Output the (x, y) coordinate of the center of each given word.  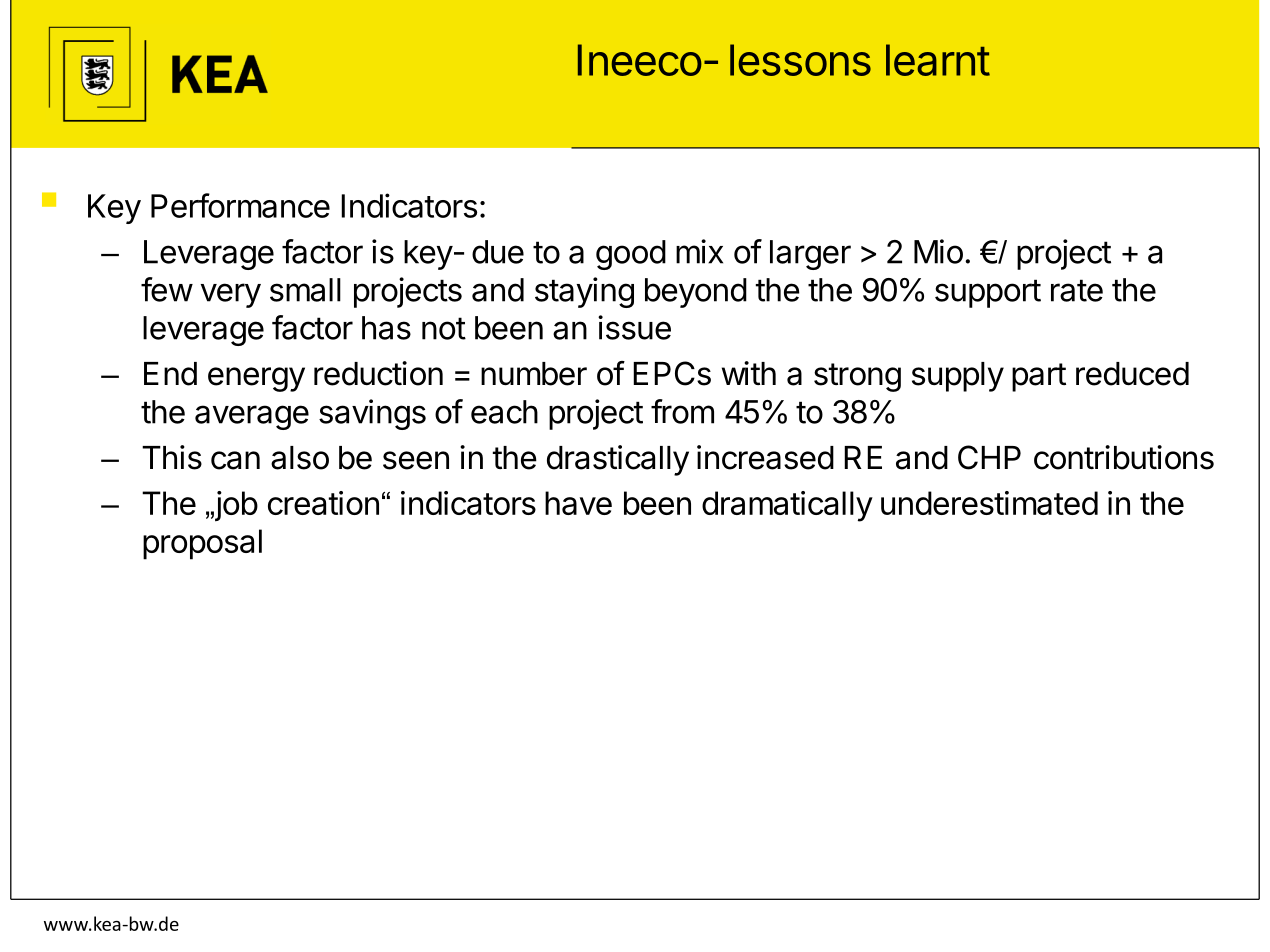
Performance (240, 205)
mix (699, 251)
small (305, 290)
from (682, 411)
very (231, 295)
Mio (938, 251)
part (1039, 377)
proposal (202, 544)
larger (810, 255)
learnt (938, 60)
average (252, 417)
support (988, 293)
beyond (696, 293)
